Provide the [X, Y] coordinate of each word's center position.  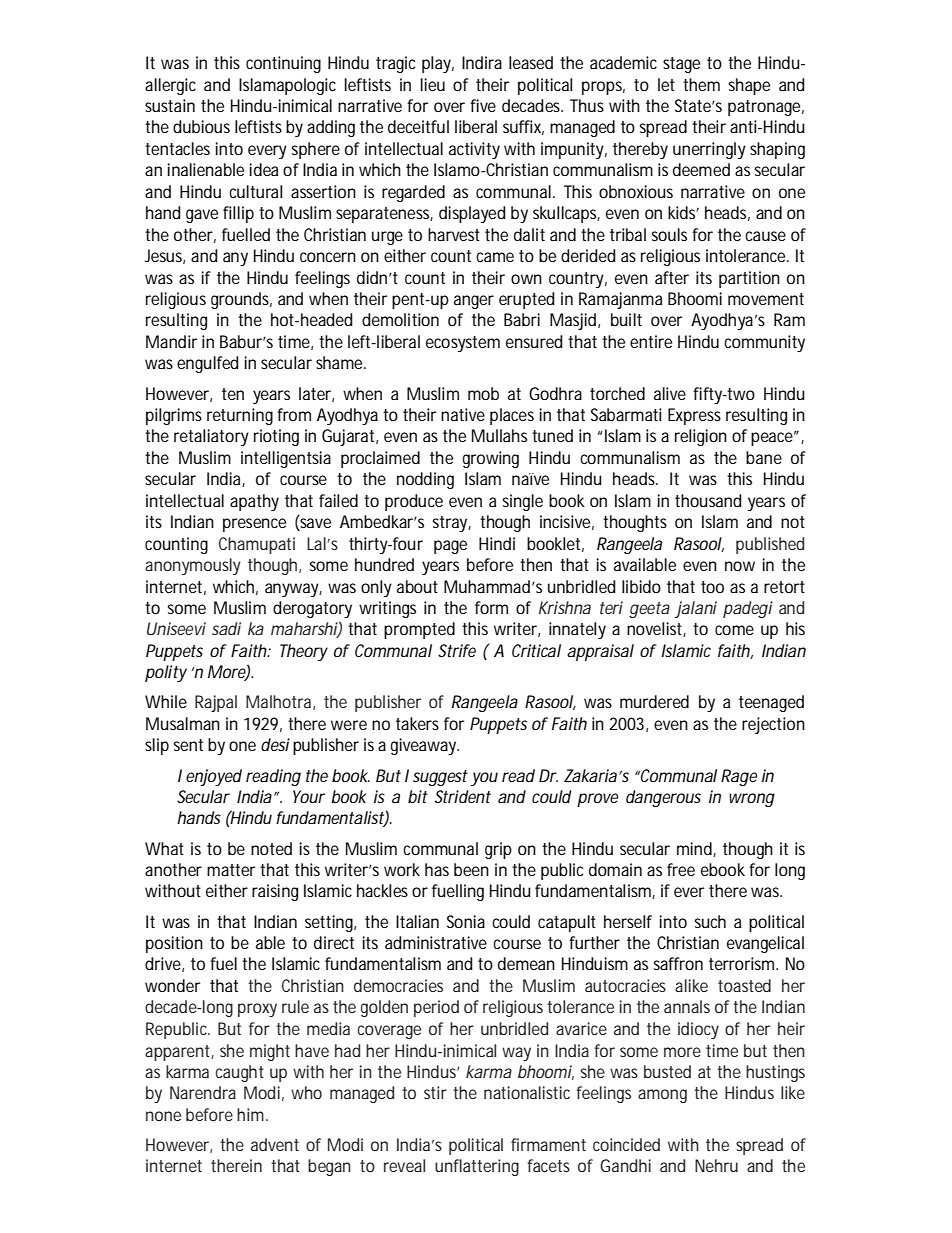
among [662, 1096]
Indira [482, 62]
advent [275, 1144]
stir [435, 1092]
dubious [201, 126]
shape [749, 86]
